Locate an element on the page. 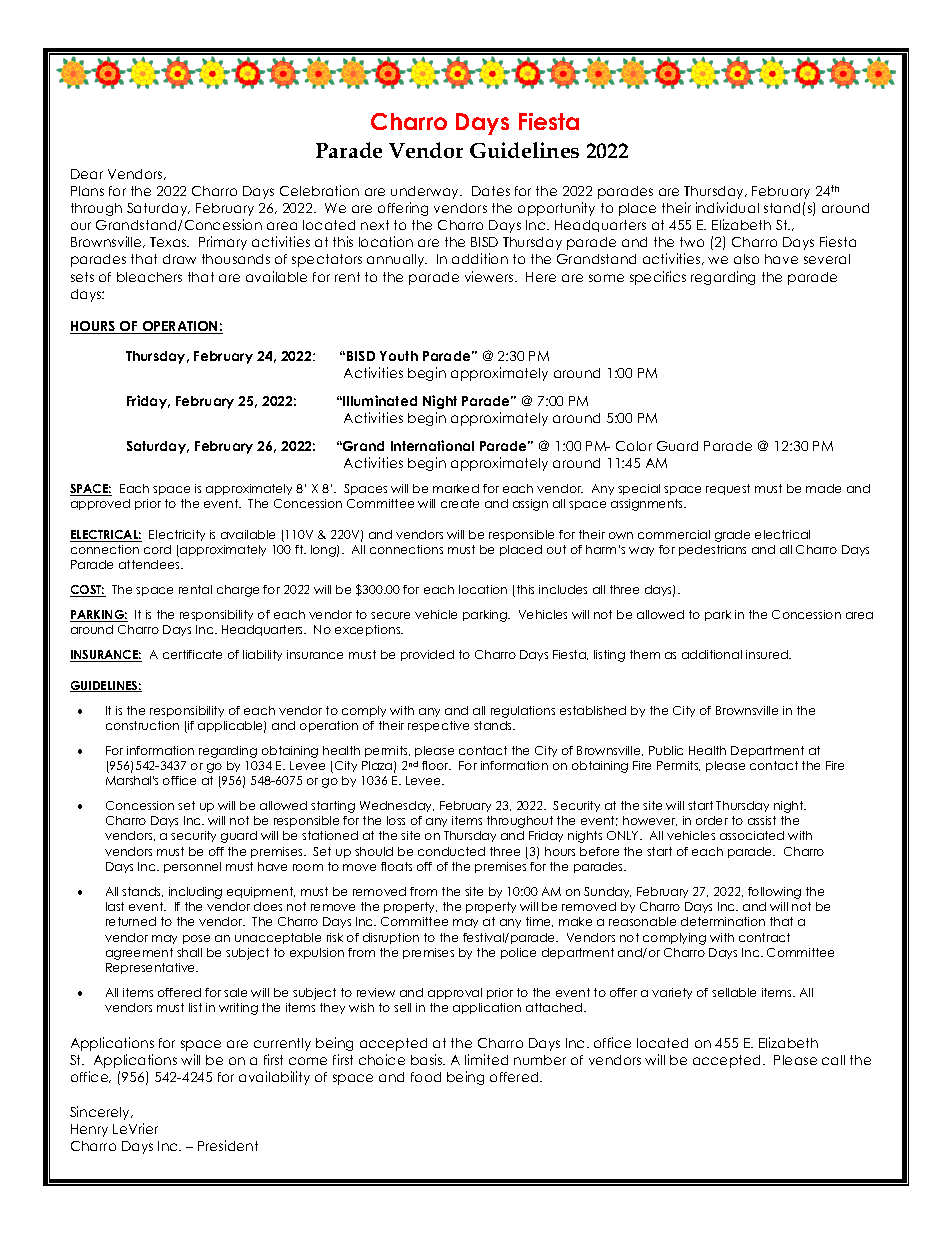  insured is located at coordinates (768, 654).
